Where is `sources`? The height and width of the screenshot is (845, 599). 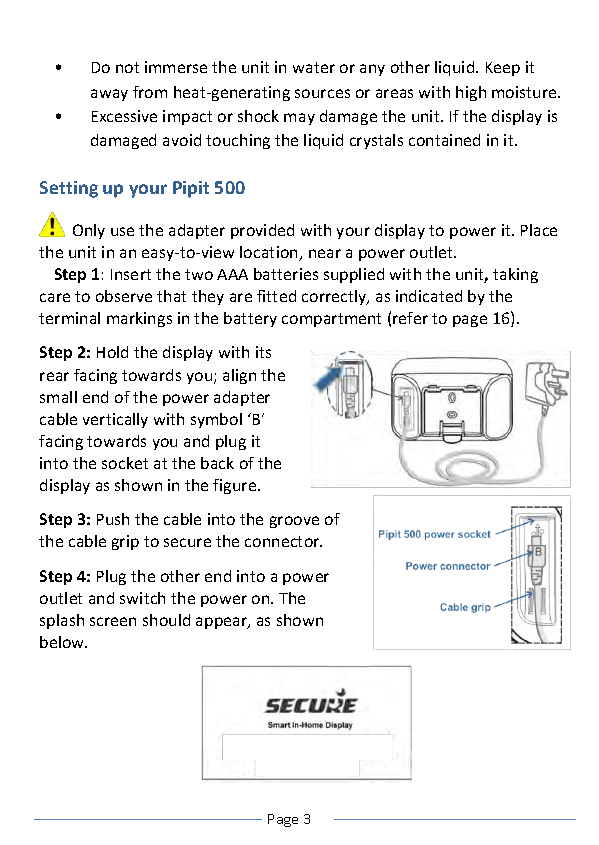
sources is located at coordinates (322, 93).
